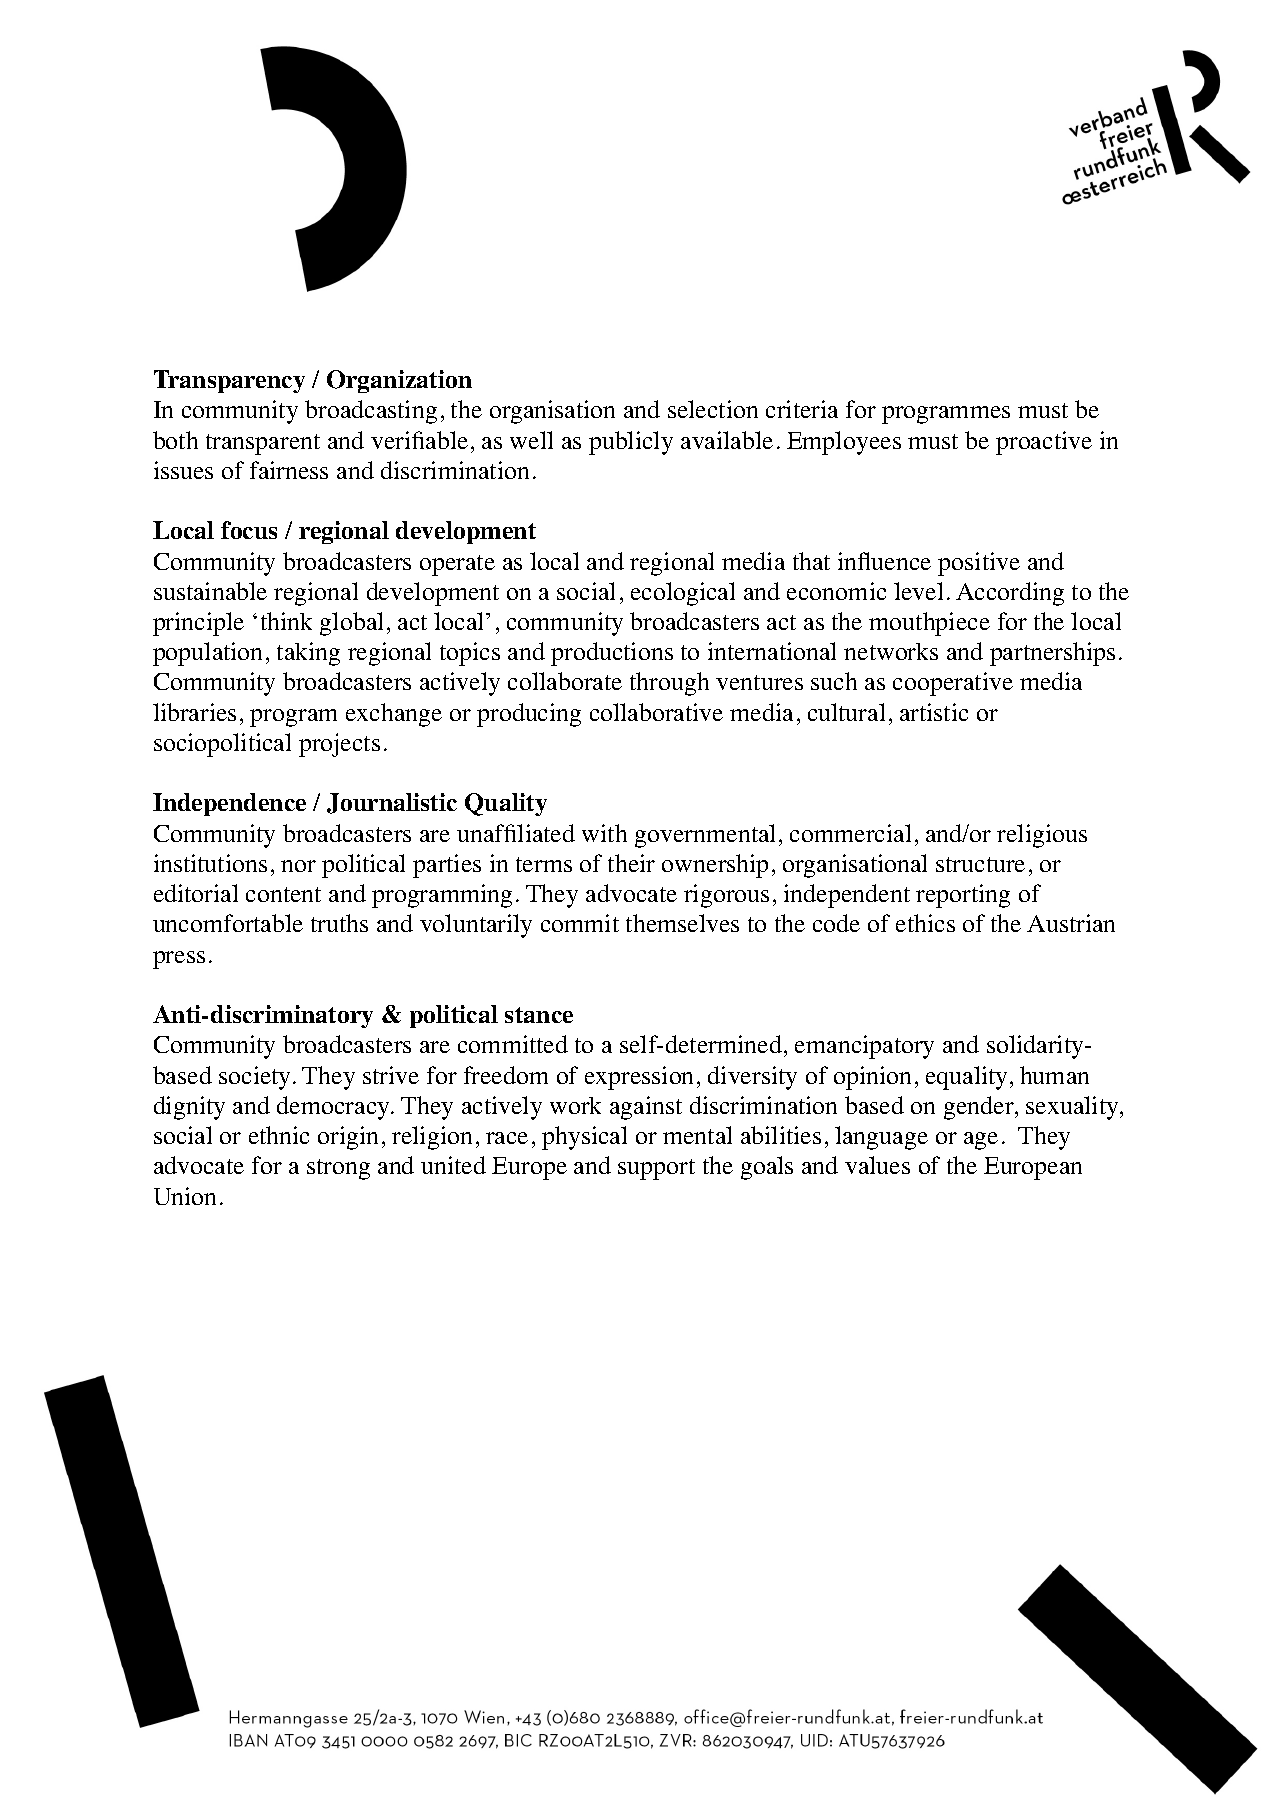  I want to click on Independence, so click(229, 804).
